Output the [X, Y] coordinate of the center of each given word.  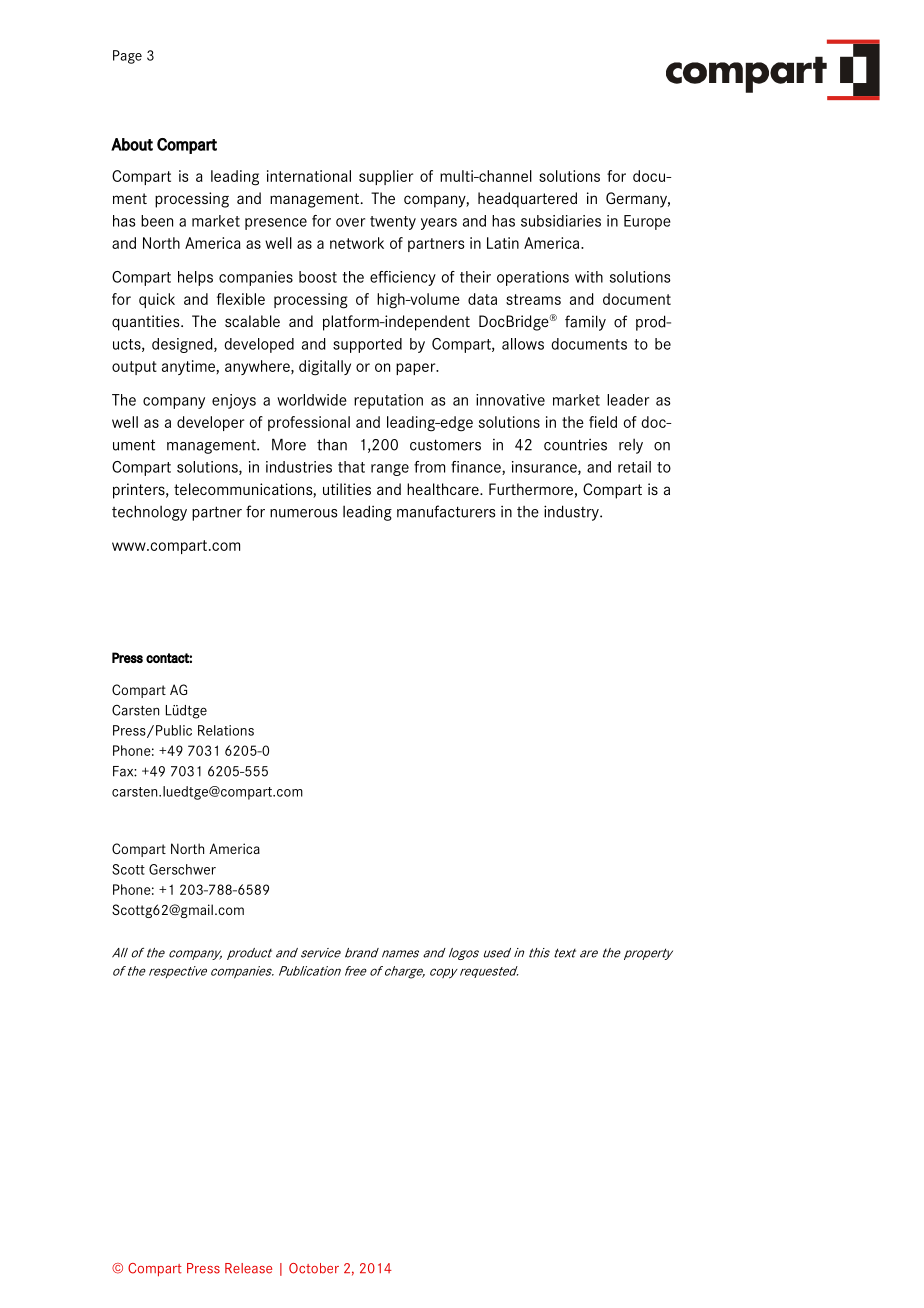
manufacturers [446, 511]
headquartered [527, 200]
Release [248, 1268]
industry [572, 513]
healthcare [444, 489]
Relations [226, 730]
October [314, 1268]
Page [127, 57]
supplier [386, 177]
